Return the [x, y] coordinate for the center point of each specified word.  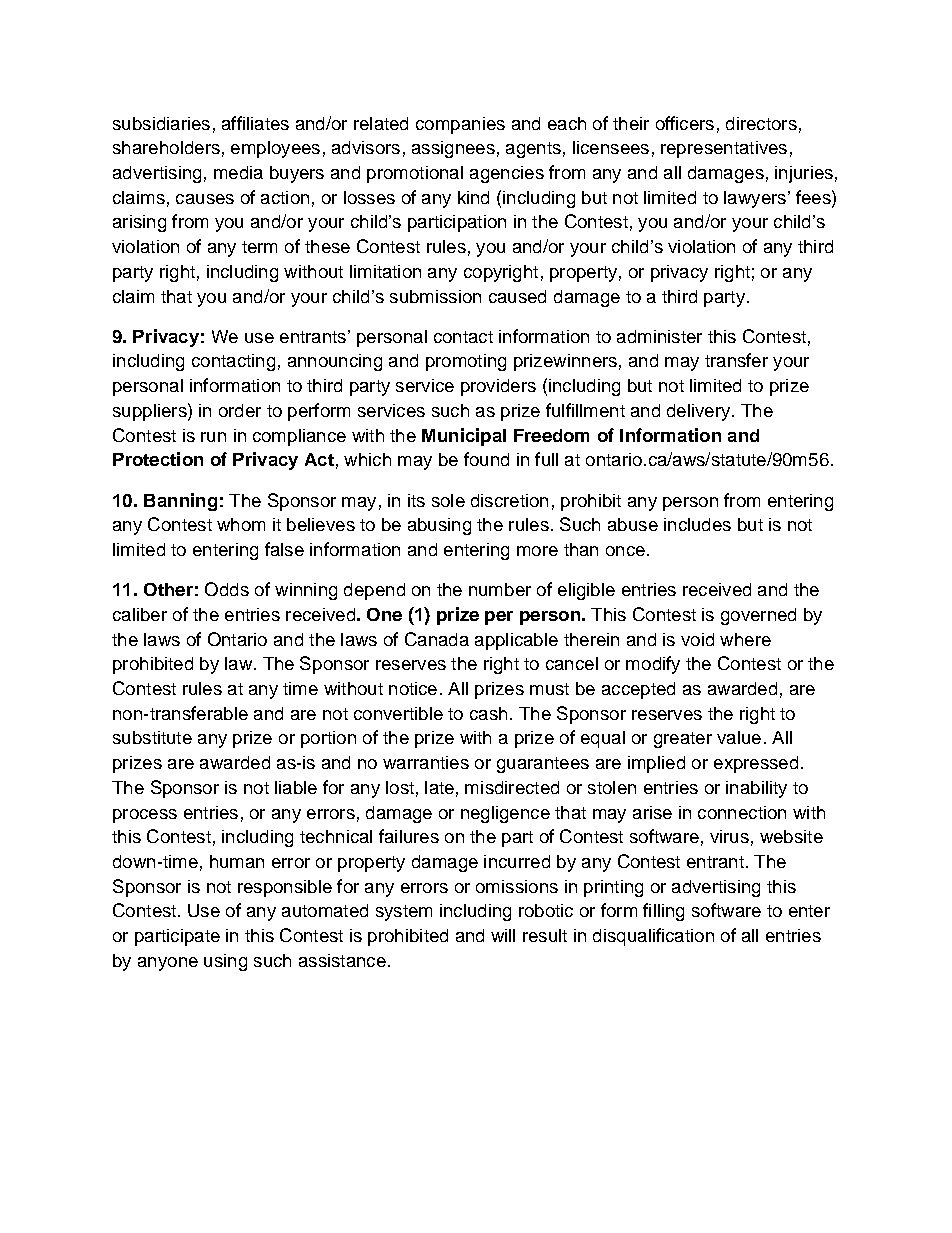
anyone [168, 964]
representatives [724, 149]
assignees [453, 149]
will [503, 935]
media [238, 172]
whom [241, 524]
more [537, 551]
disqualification [653, 937]
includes [697, 524]
